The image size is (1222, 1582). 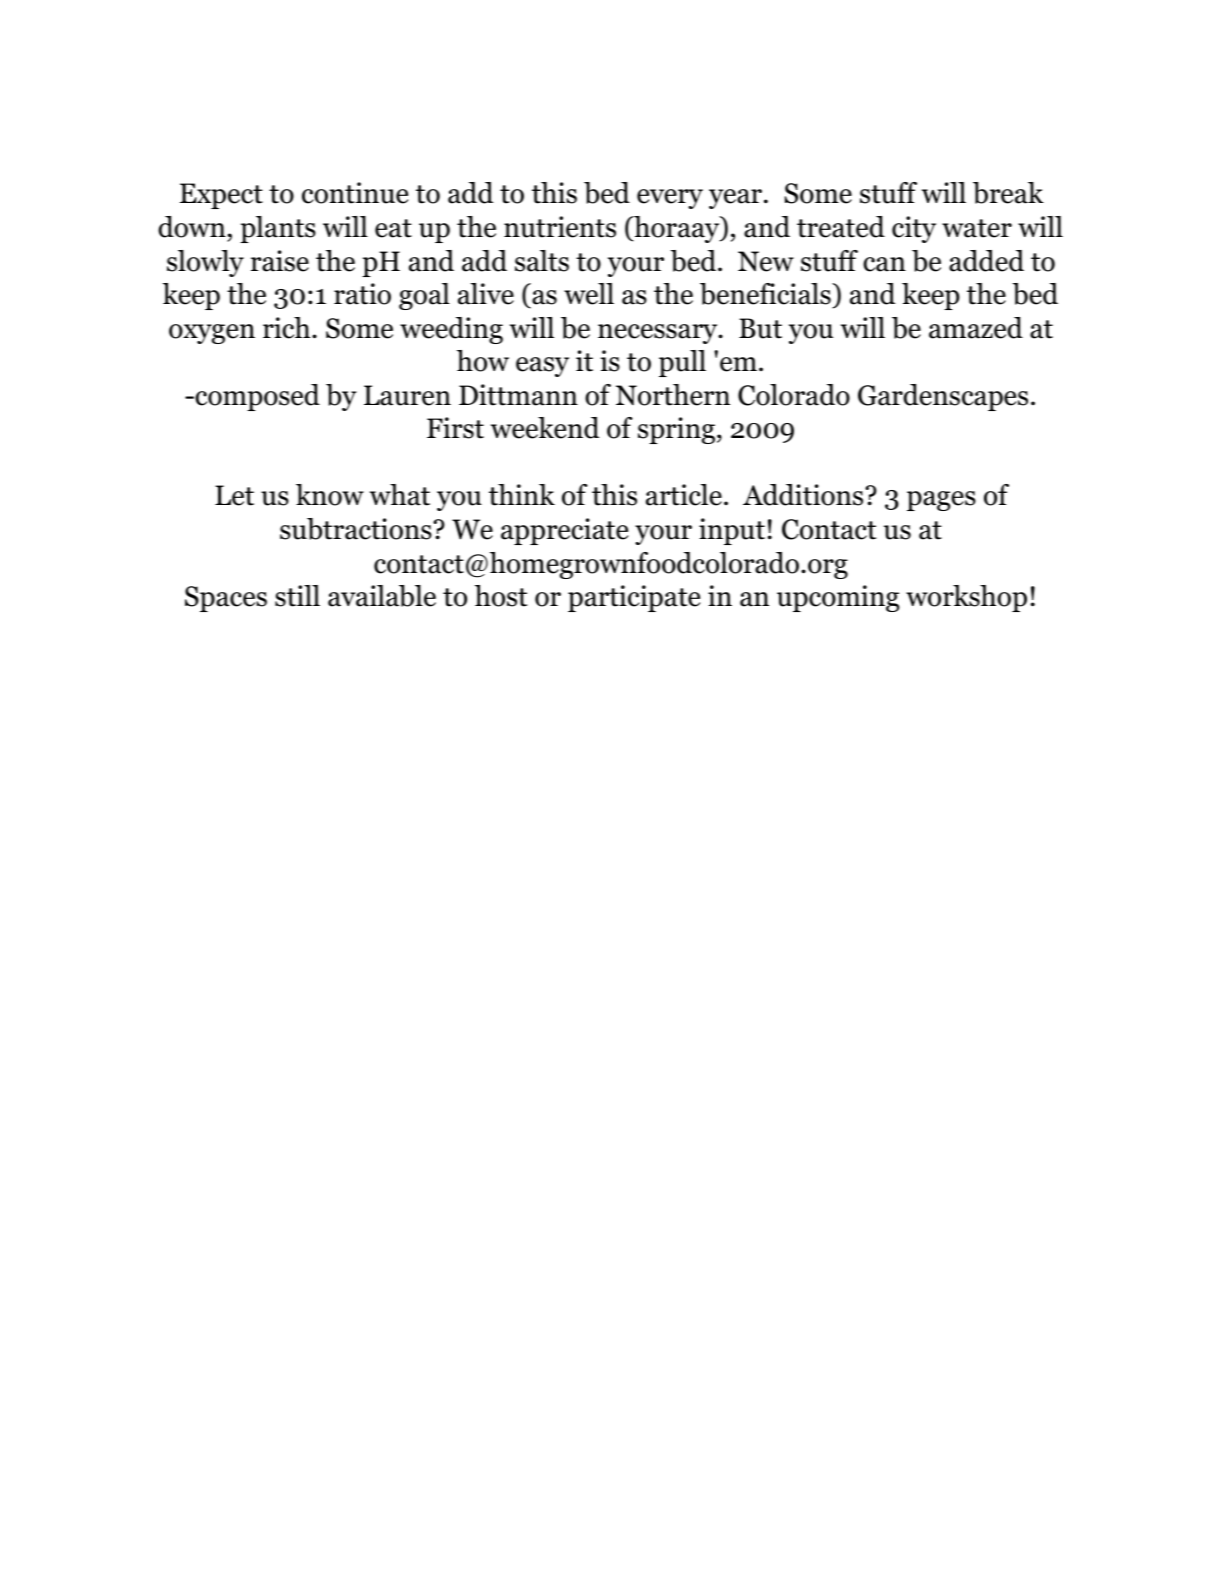 What do you see at coordinates (682, 363) in the screenshot?
I see `pull` at bounding box center [682, 363].
